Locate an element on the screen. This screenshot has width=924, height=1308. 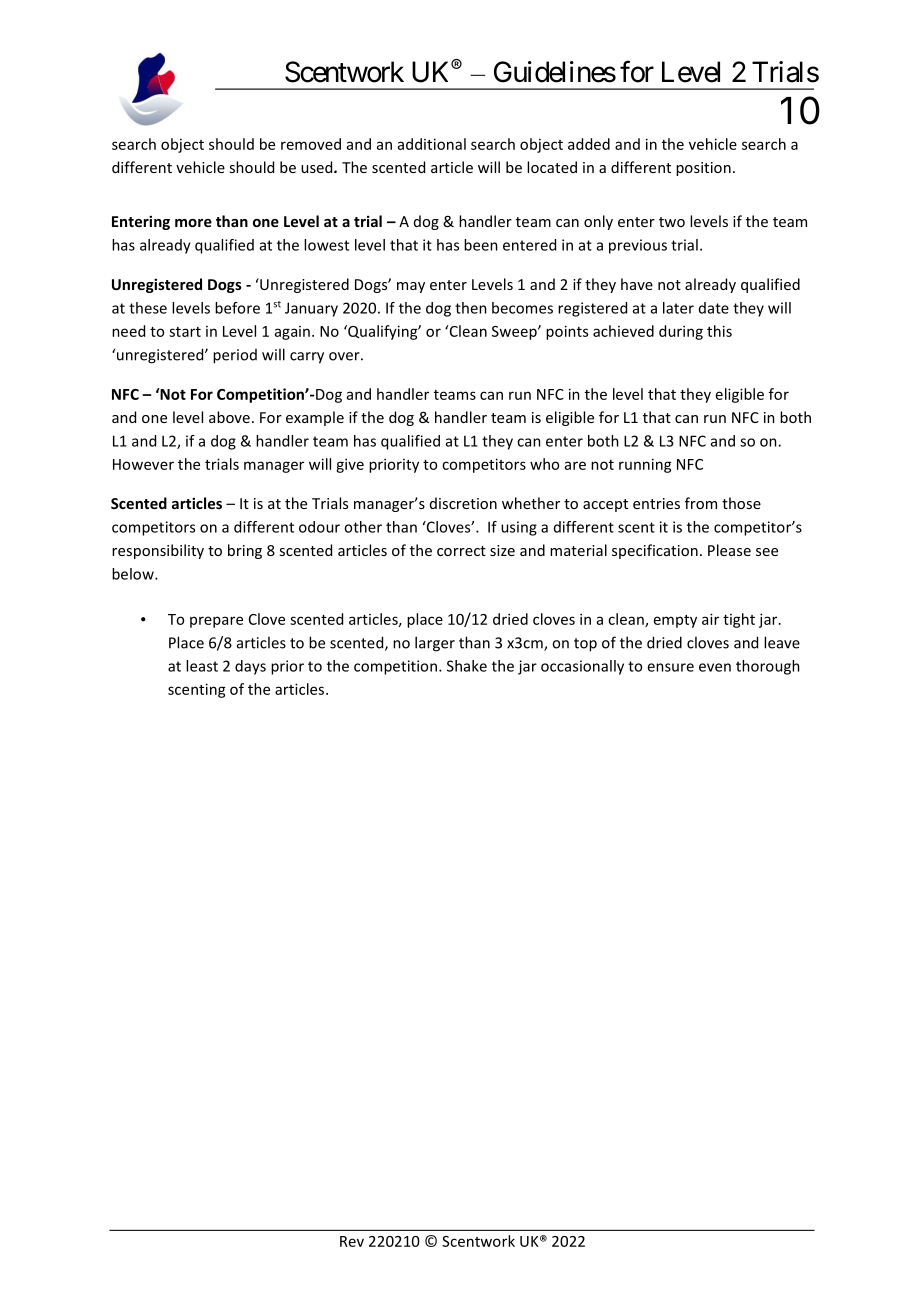
position is located at coordinates (703, 169).
